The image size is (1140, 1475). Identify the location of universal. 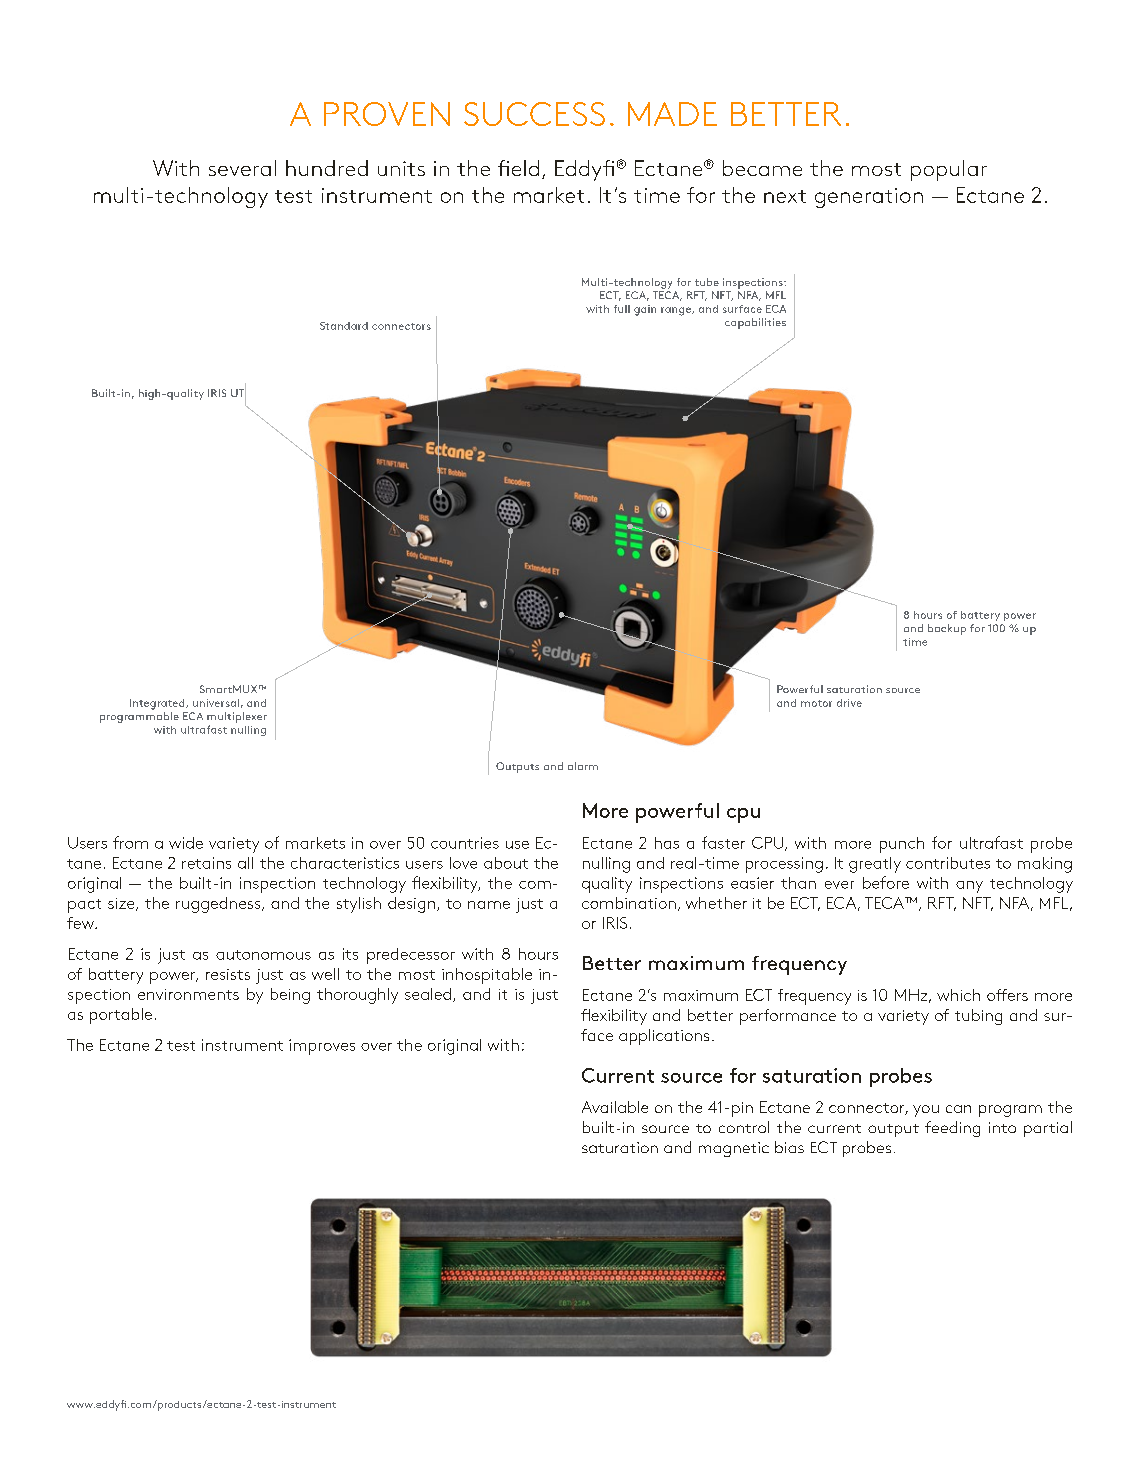
(216, 703).
